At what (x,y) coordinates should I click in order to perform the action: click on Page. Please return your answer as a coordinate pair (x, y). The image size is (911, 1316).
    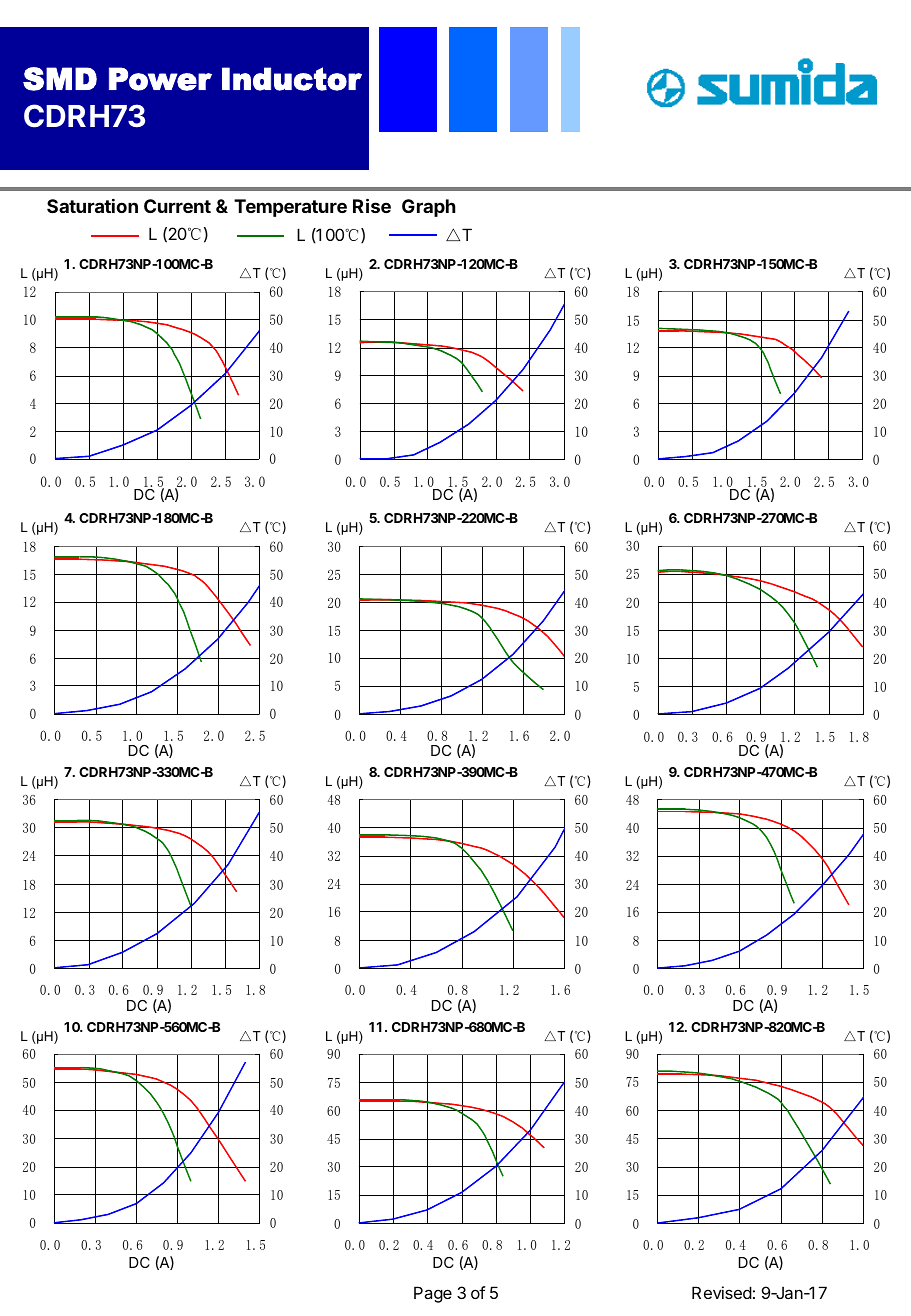
    Looking at the image, I should click on (433, 1294).
